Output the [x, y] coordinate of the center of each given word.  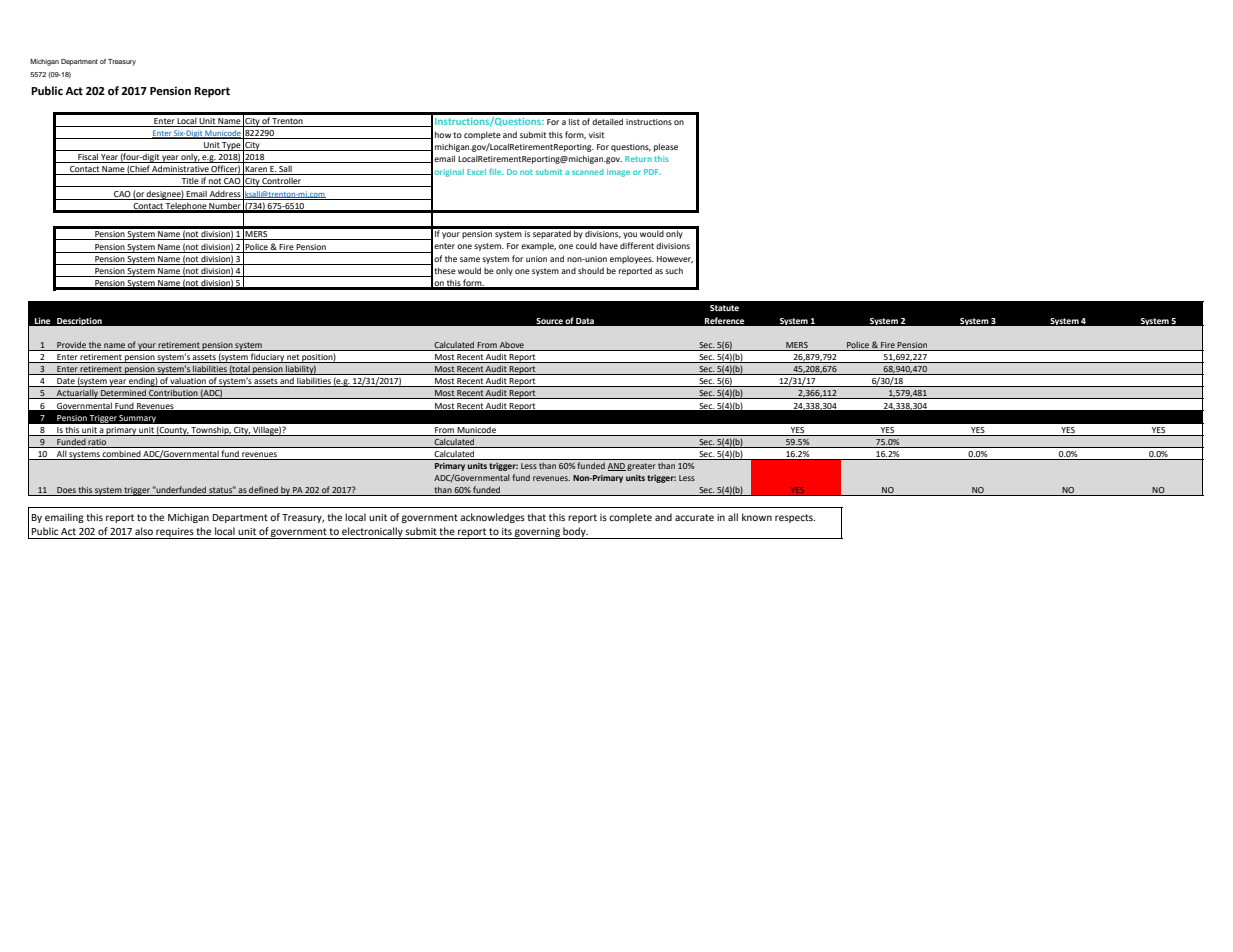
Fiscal [88, 158]
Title [189, 182]
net [293, 358]
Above [512, 345]
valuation [188, 382]
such [674, 270]
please [666, 147]
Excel [476, 172]
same [470, 259]
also [144, 531]
